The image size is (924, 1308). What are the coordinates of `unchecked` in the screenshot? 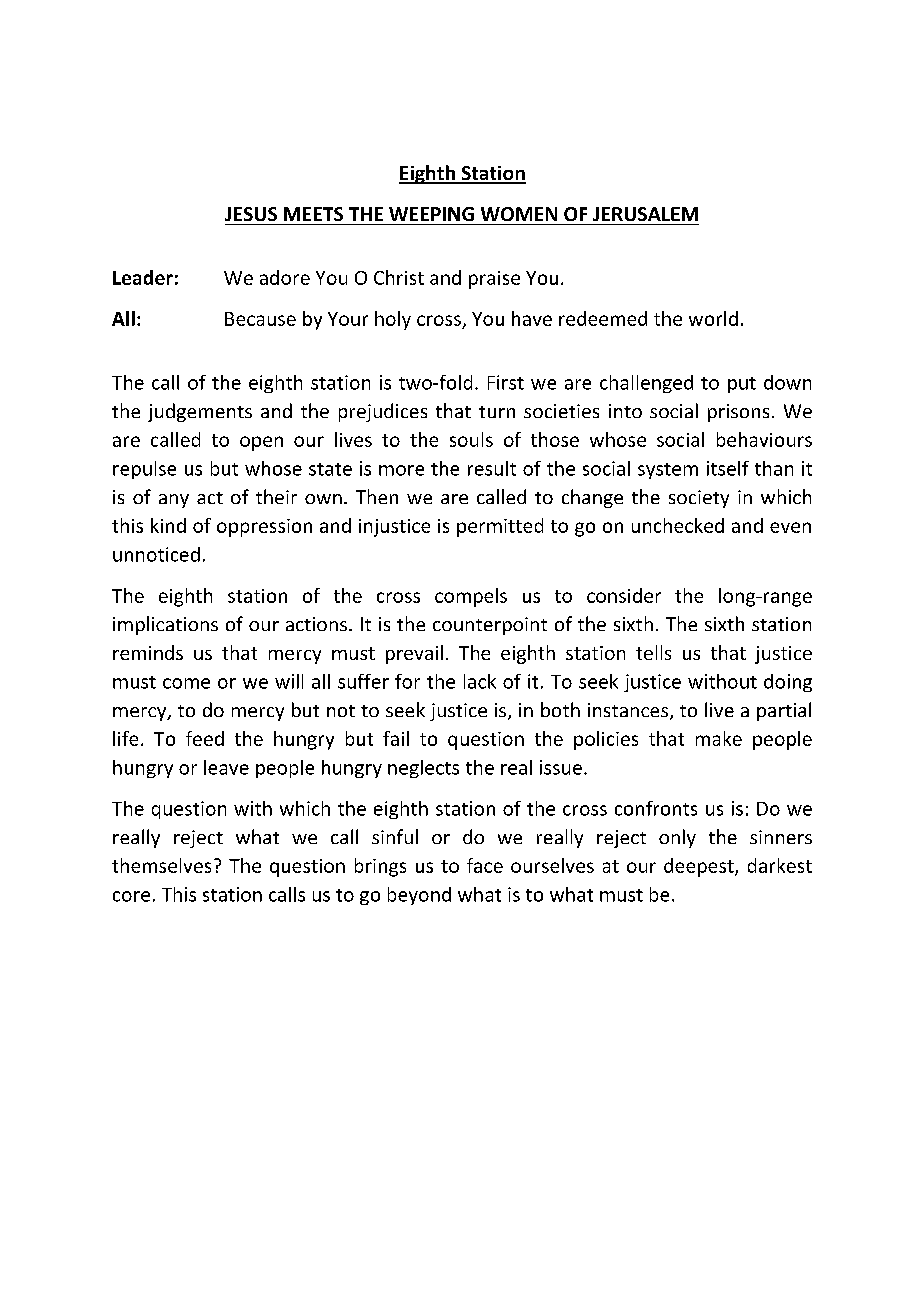 It's located at (678, 525).
